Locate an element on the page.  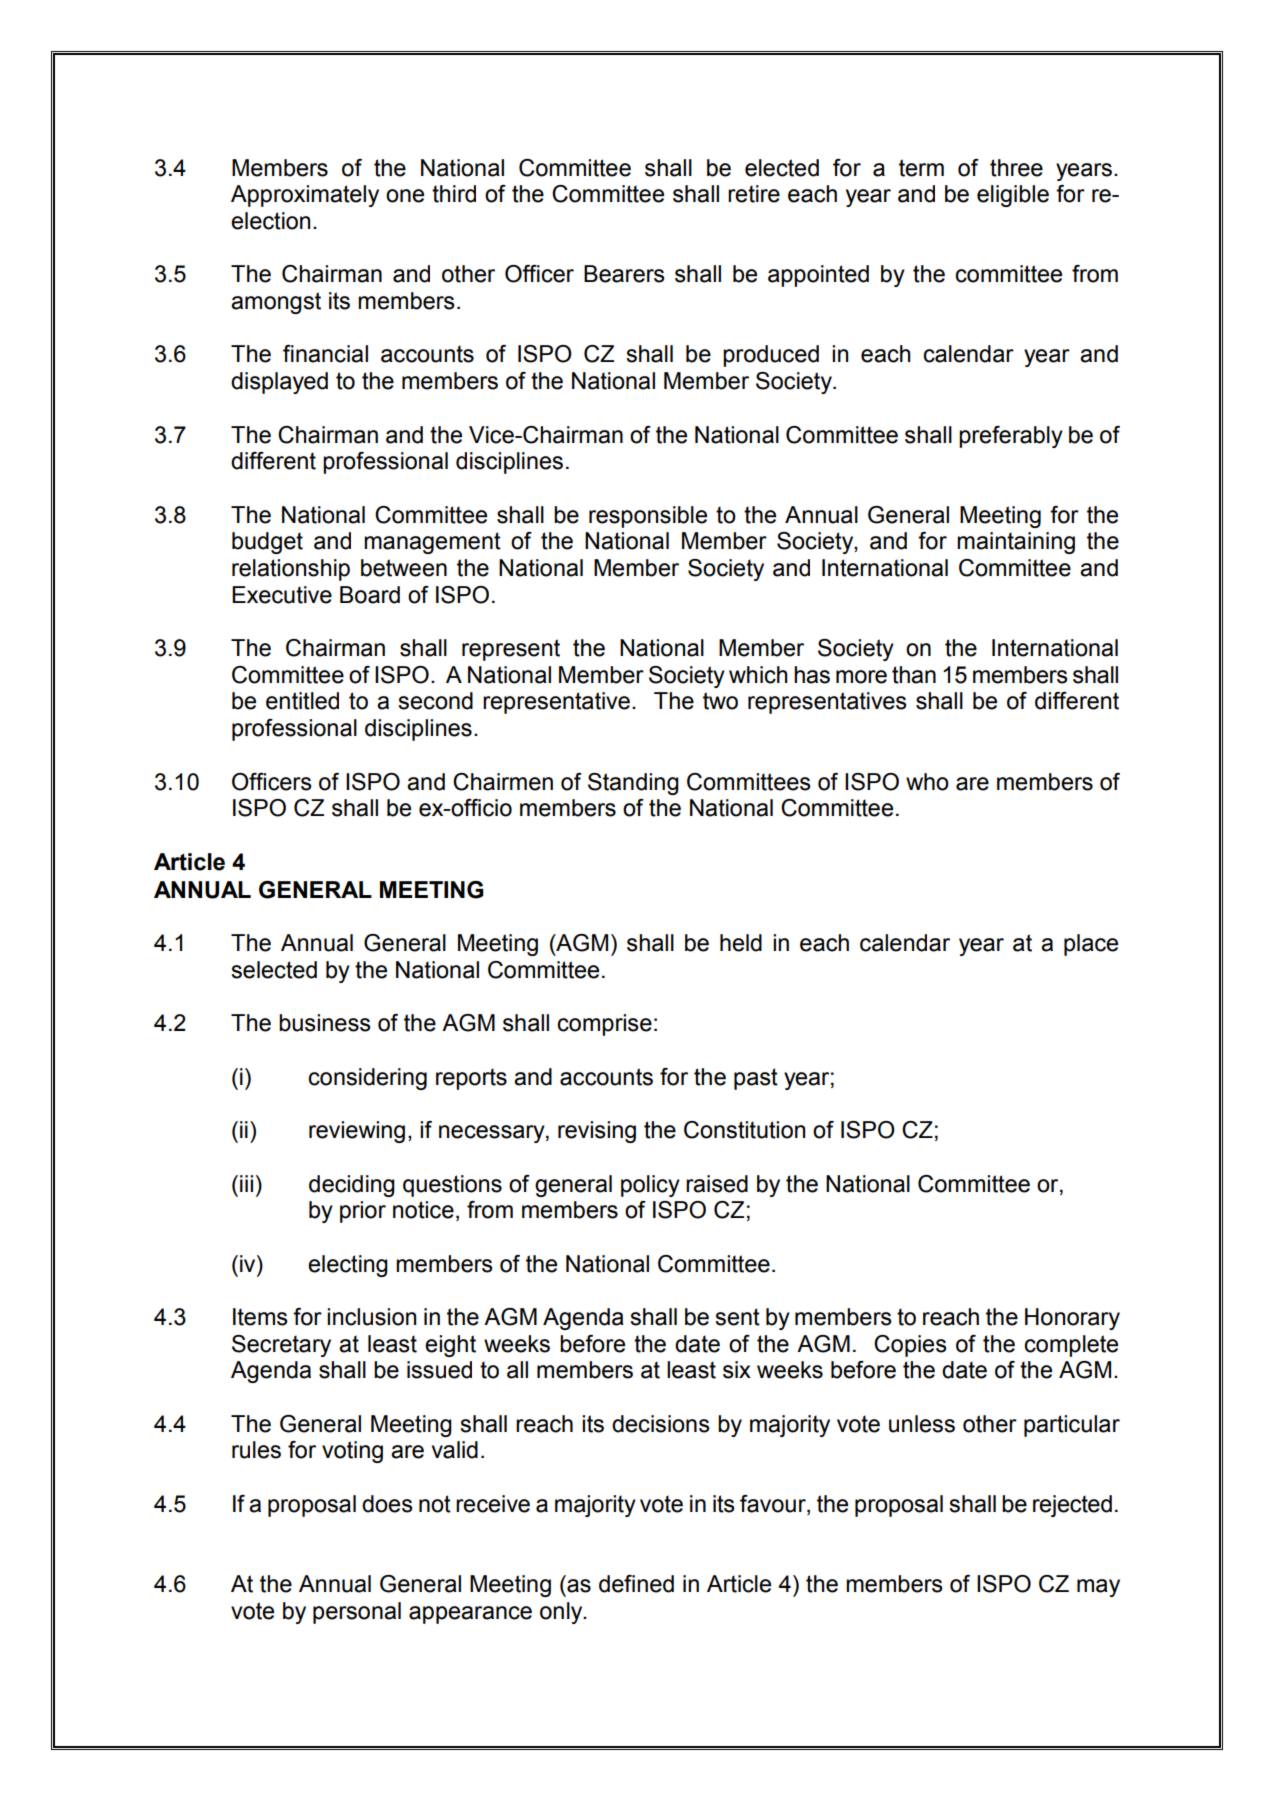
business is located at coordinates (325, 1023).
